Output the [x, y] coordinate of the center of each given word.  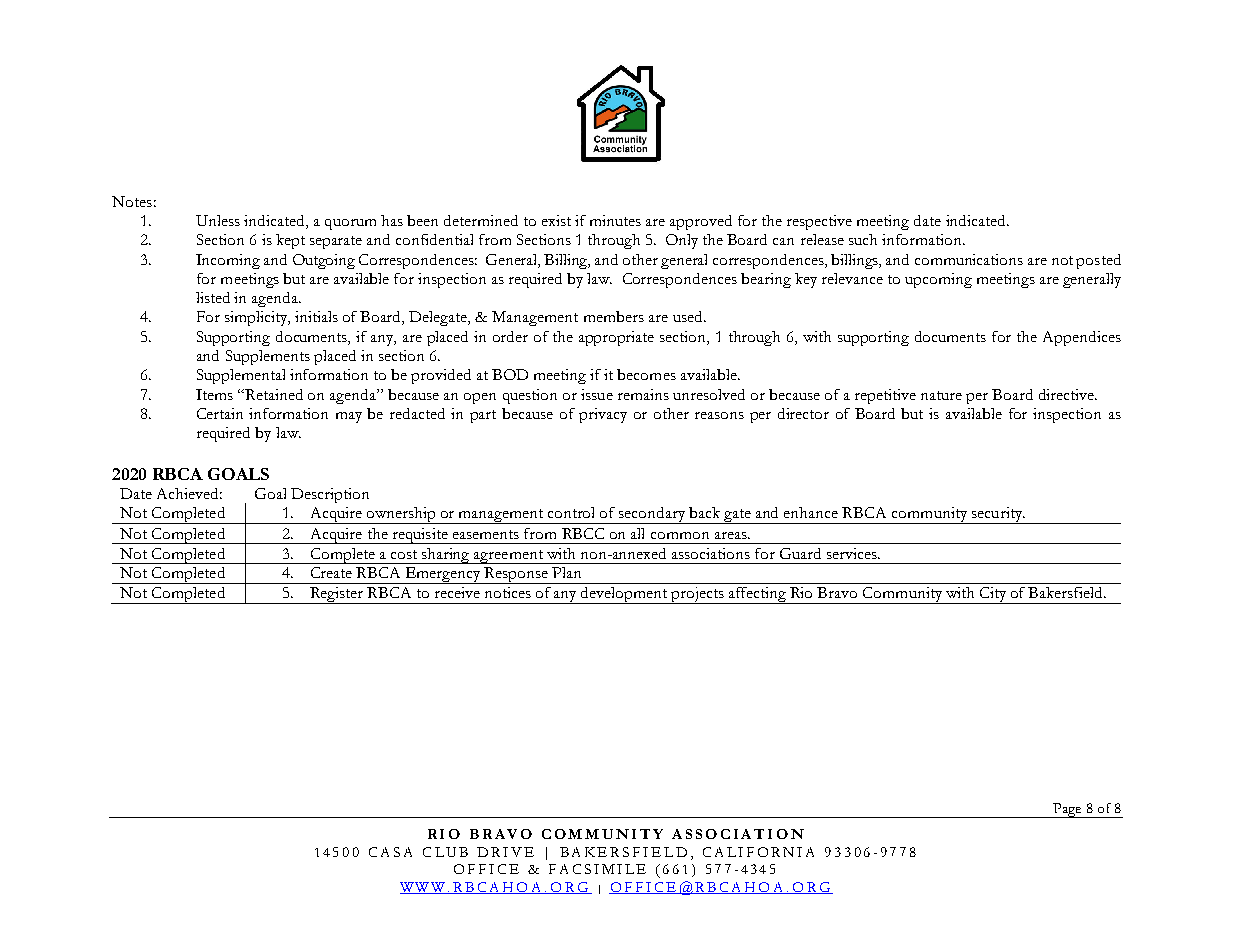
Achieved [189, 493]
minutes [615, 220]
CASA [390, 852]
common [680, 535]
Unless [218, 220]
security [996, 515]
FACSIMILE [597, 869]
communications [969, 259]
